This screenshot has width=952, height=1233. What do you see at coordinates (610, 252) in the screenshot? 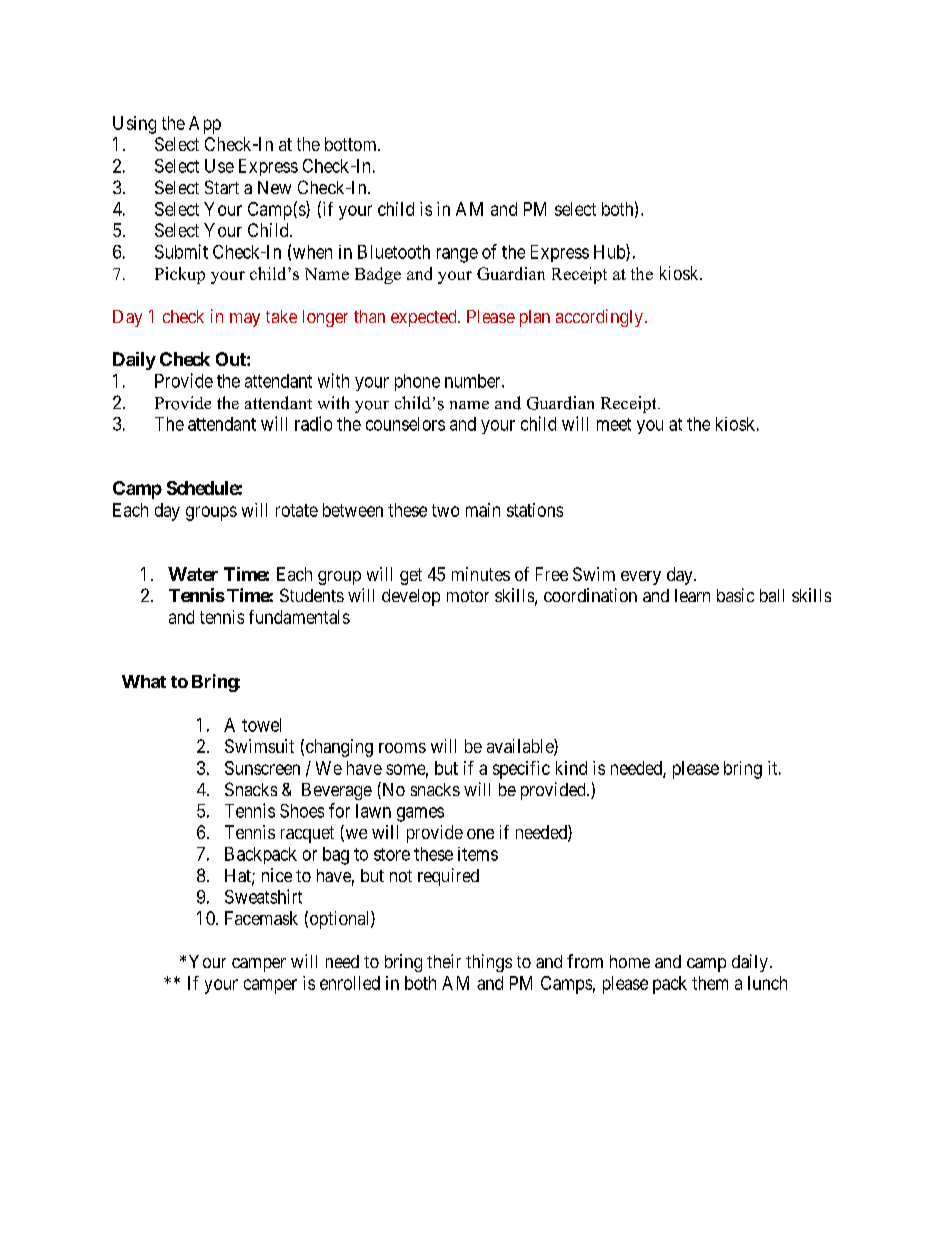
I see `Hub` at bounding box center [610, 252].
